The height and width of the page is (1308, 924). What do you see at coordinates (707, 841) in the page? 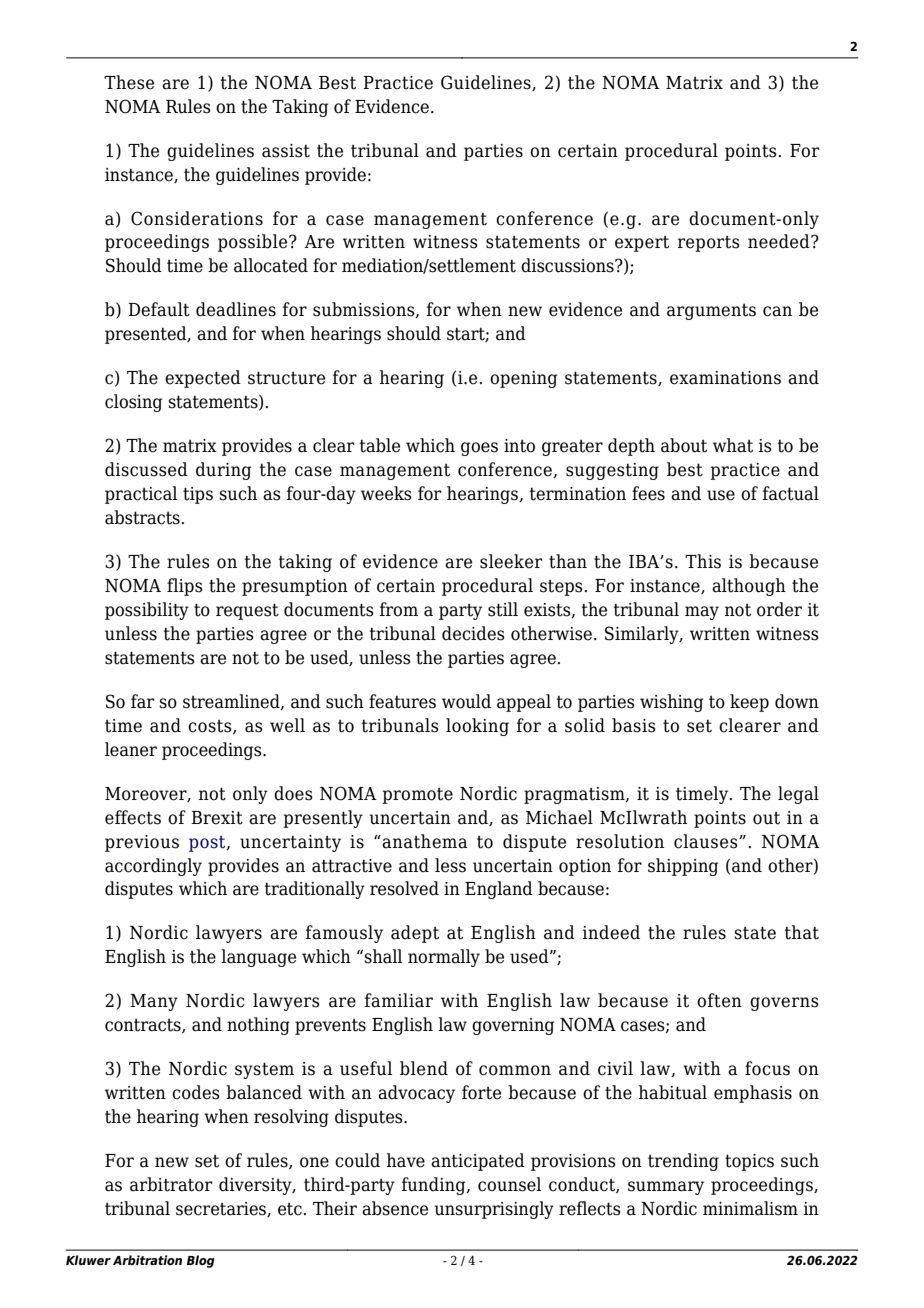
I see `clauses` at bounding box center [707, 841].
